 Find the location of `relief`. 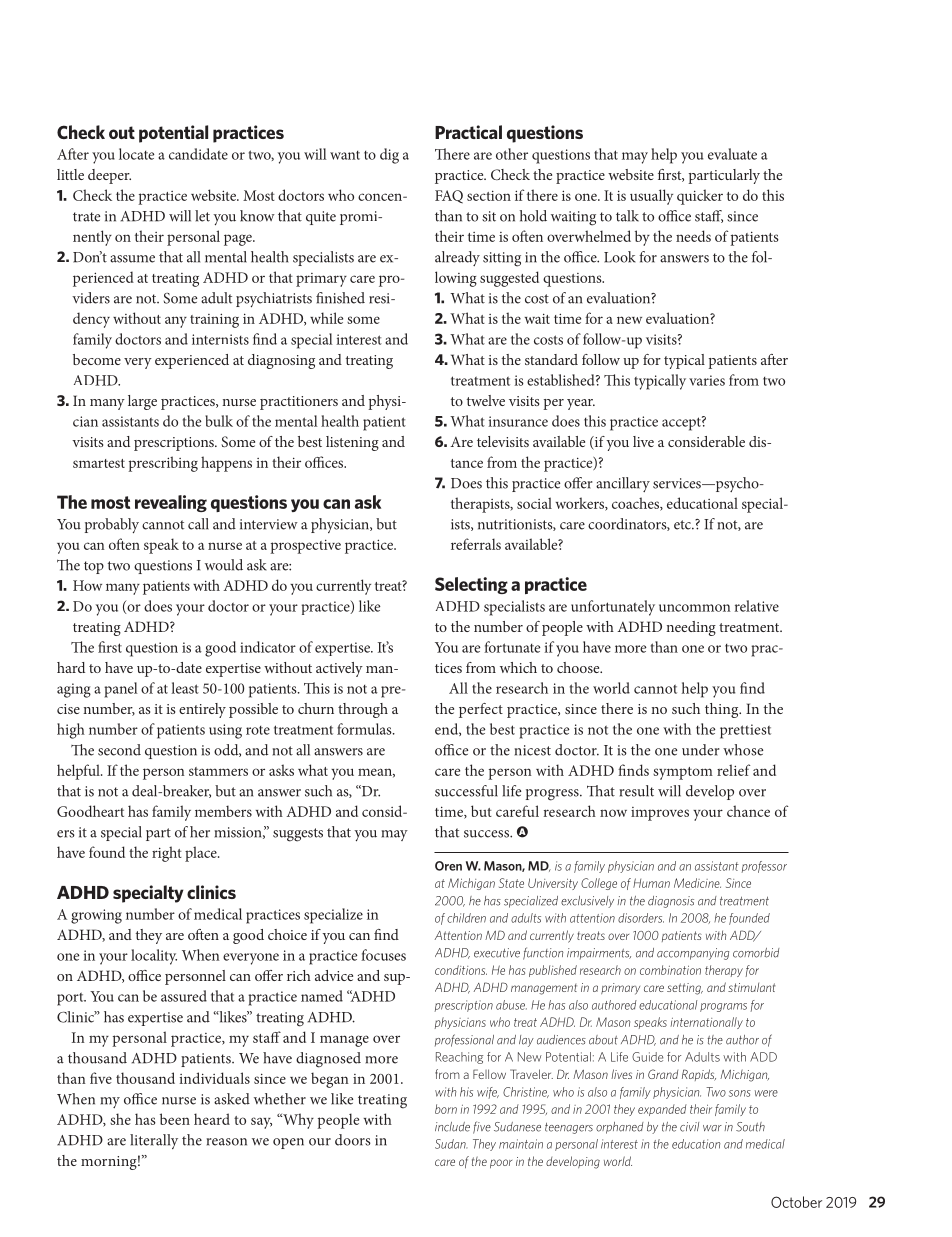

relief is located at coordinates (733, 770).
